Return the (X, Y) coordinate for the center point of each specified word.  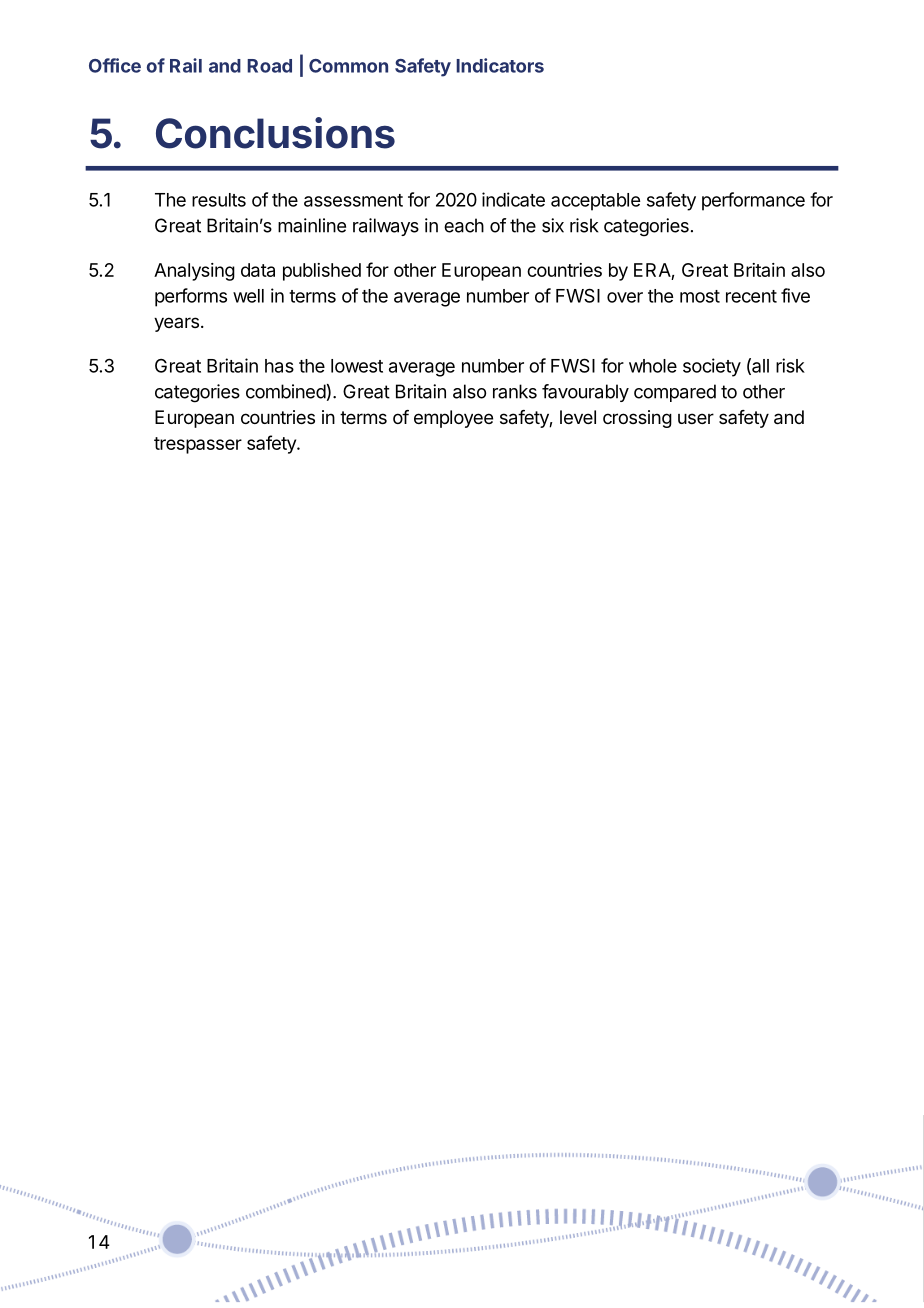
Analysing (194, 272)
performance (753, 201)
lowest (357, 366)
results (219, 200)
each (464, 225)
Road (269, 66)
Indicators (500, 65)
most (700, 296)
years (176, 324)
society (712, 367)
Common (348, 66)
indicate (513, 199)
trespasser (198, 445)
